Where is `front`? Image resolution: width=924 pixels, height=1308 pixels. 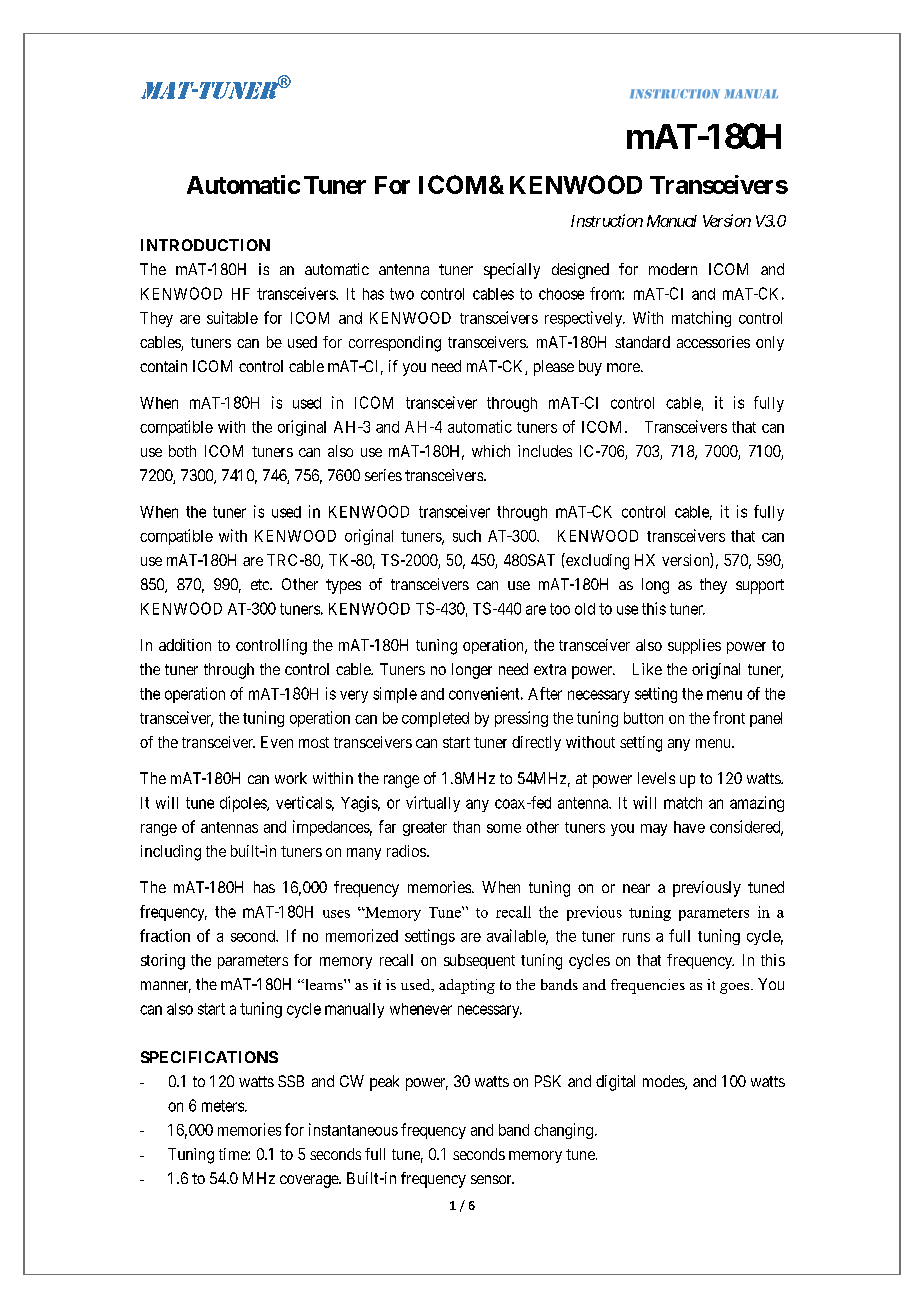 front is located at coordinates (729, 717).
